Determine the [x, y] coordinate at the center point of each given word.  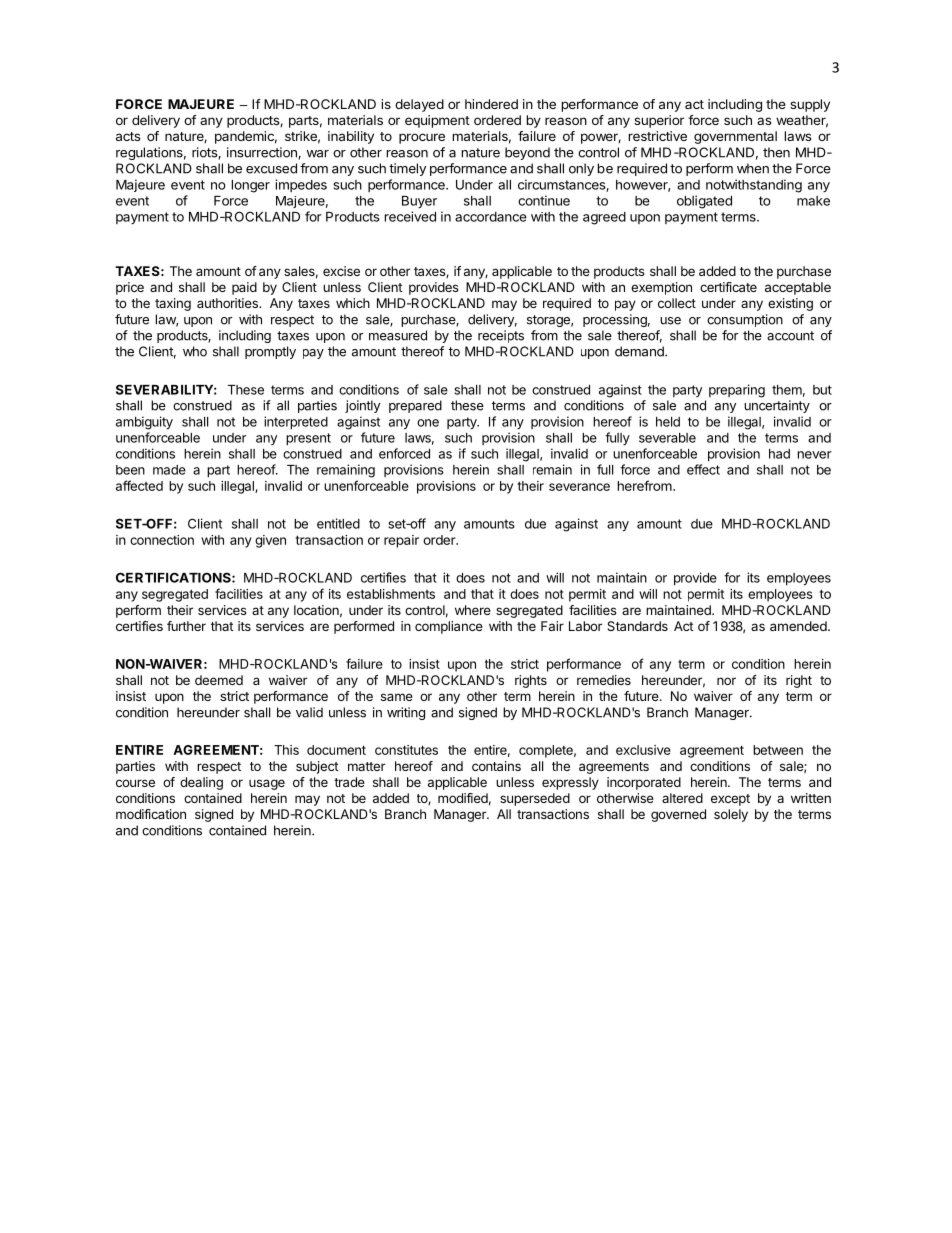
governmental [735, 137]
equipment [437, 121]
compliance [449, 627]
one [428, 423]
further [186, 626]
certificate [728, 287]
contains [496, 766]
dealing [201, 783]
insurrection [263, 153]
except [730, 800]
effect [703, 469]
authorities [228, 303]
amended [799, 626]
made [169, 470]
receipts [501, 336]
